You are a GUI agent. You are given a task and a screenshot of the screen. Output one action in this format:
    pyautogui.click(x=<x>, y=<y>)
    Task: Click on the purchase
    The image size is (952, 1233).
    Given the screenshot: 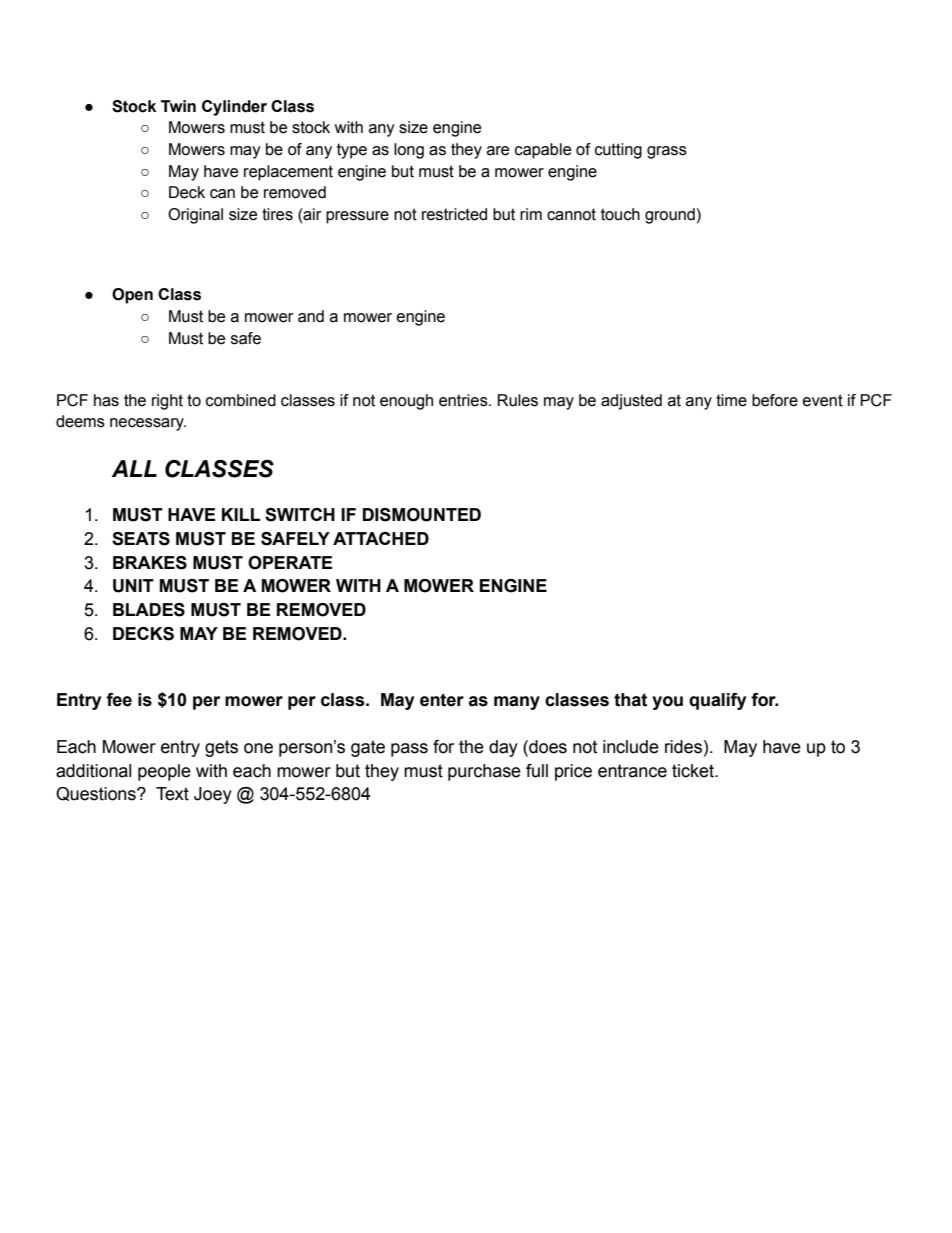 What is the action you would take?
    pyautogui.click(x=484, y=772)
